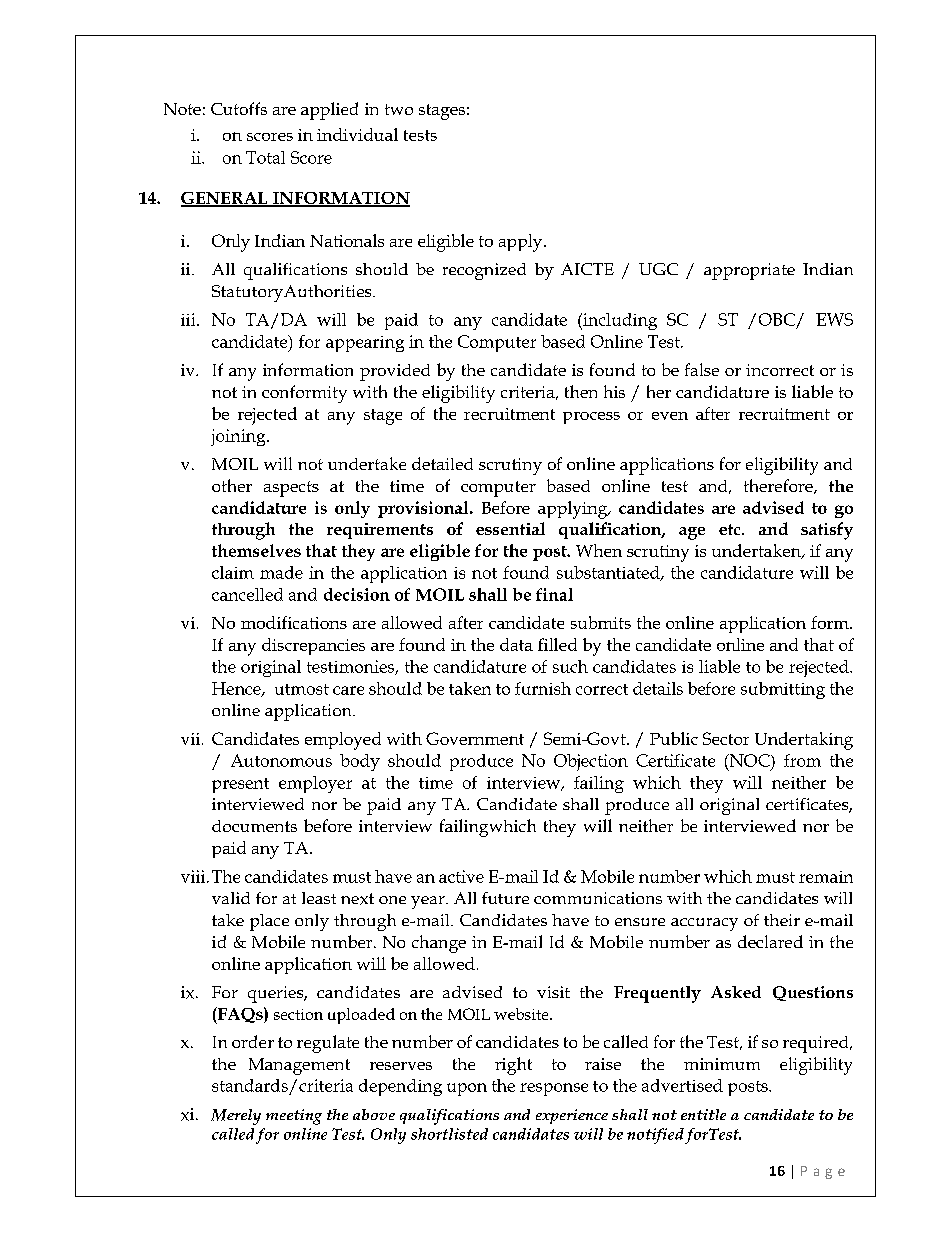 This screenshot has width=952, height=1233. Describe the element at coordinates (467, 1089) in the screenshot. I see `upon` at that location.
